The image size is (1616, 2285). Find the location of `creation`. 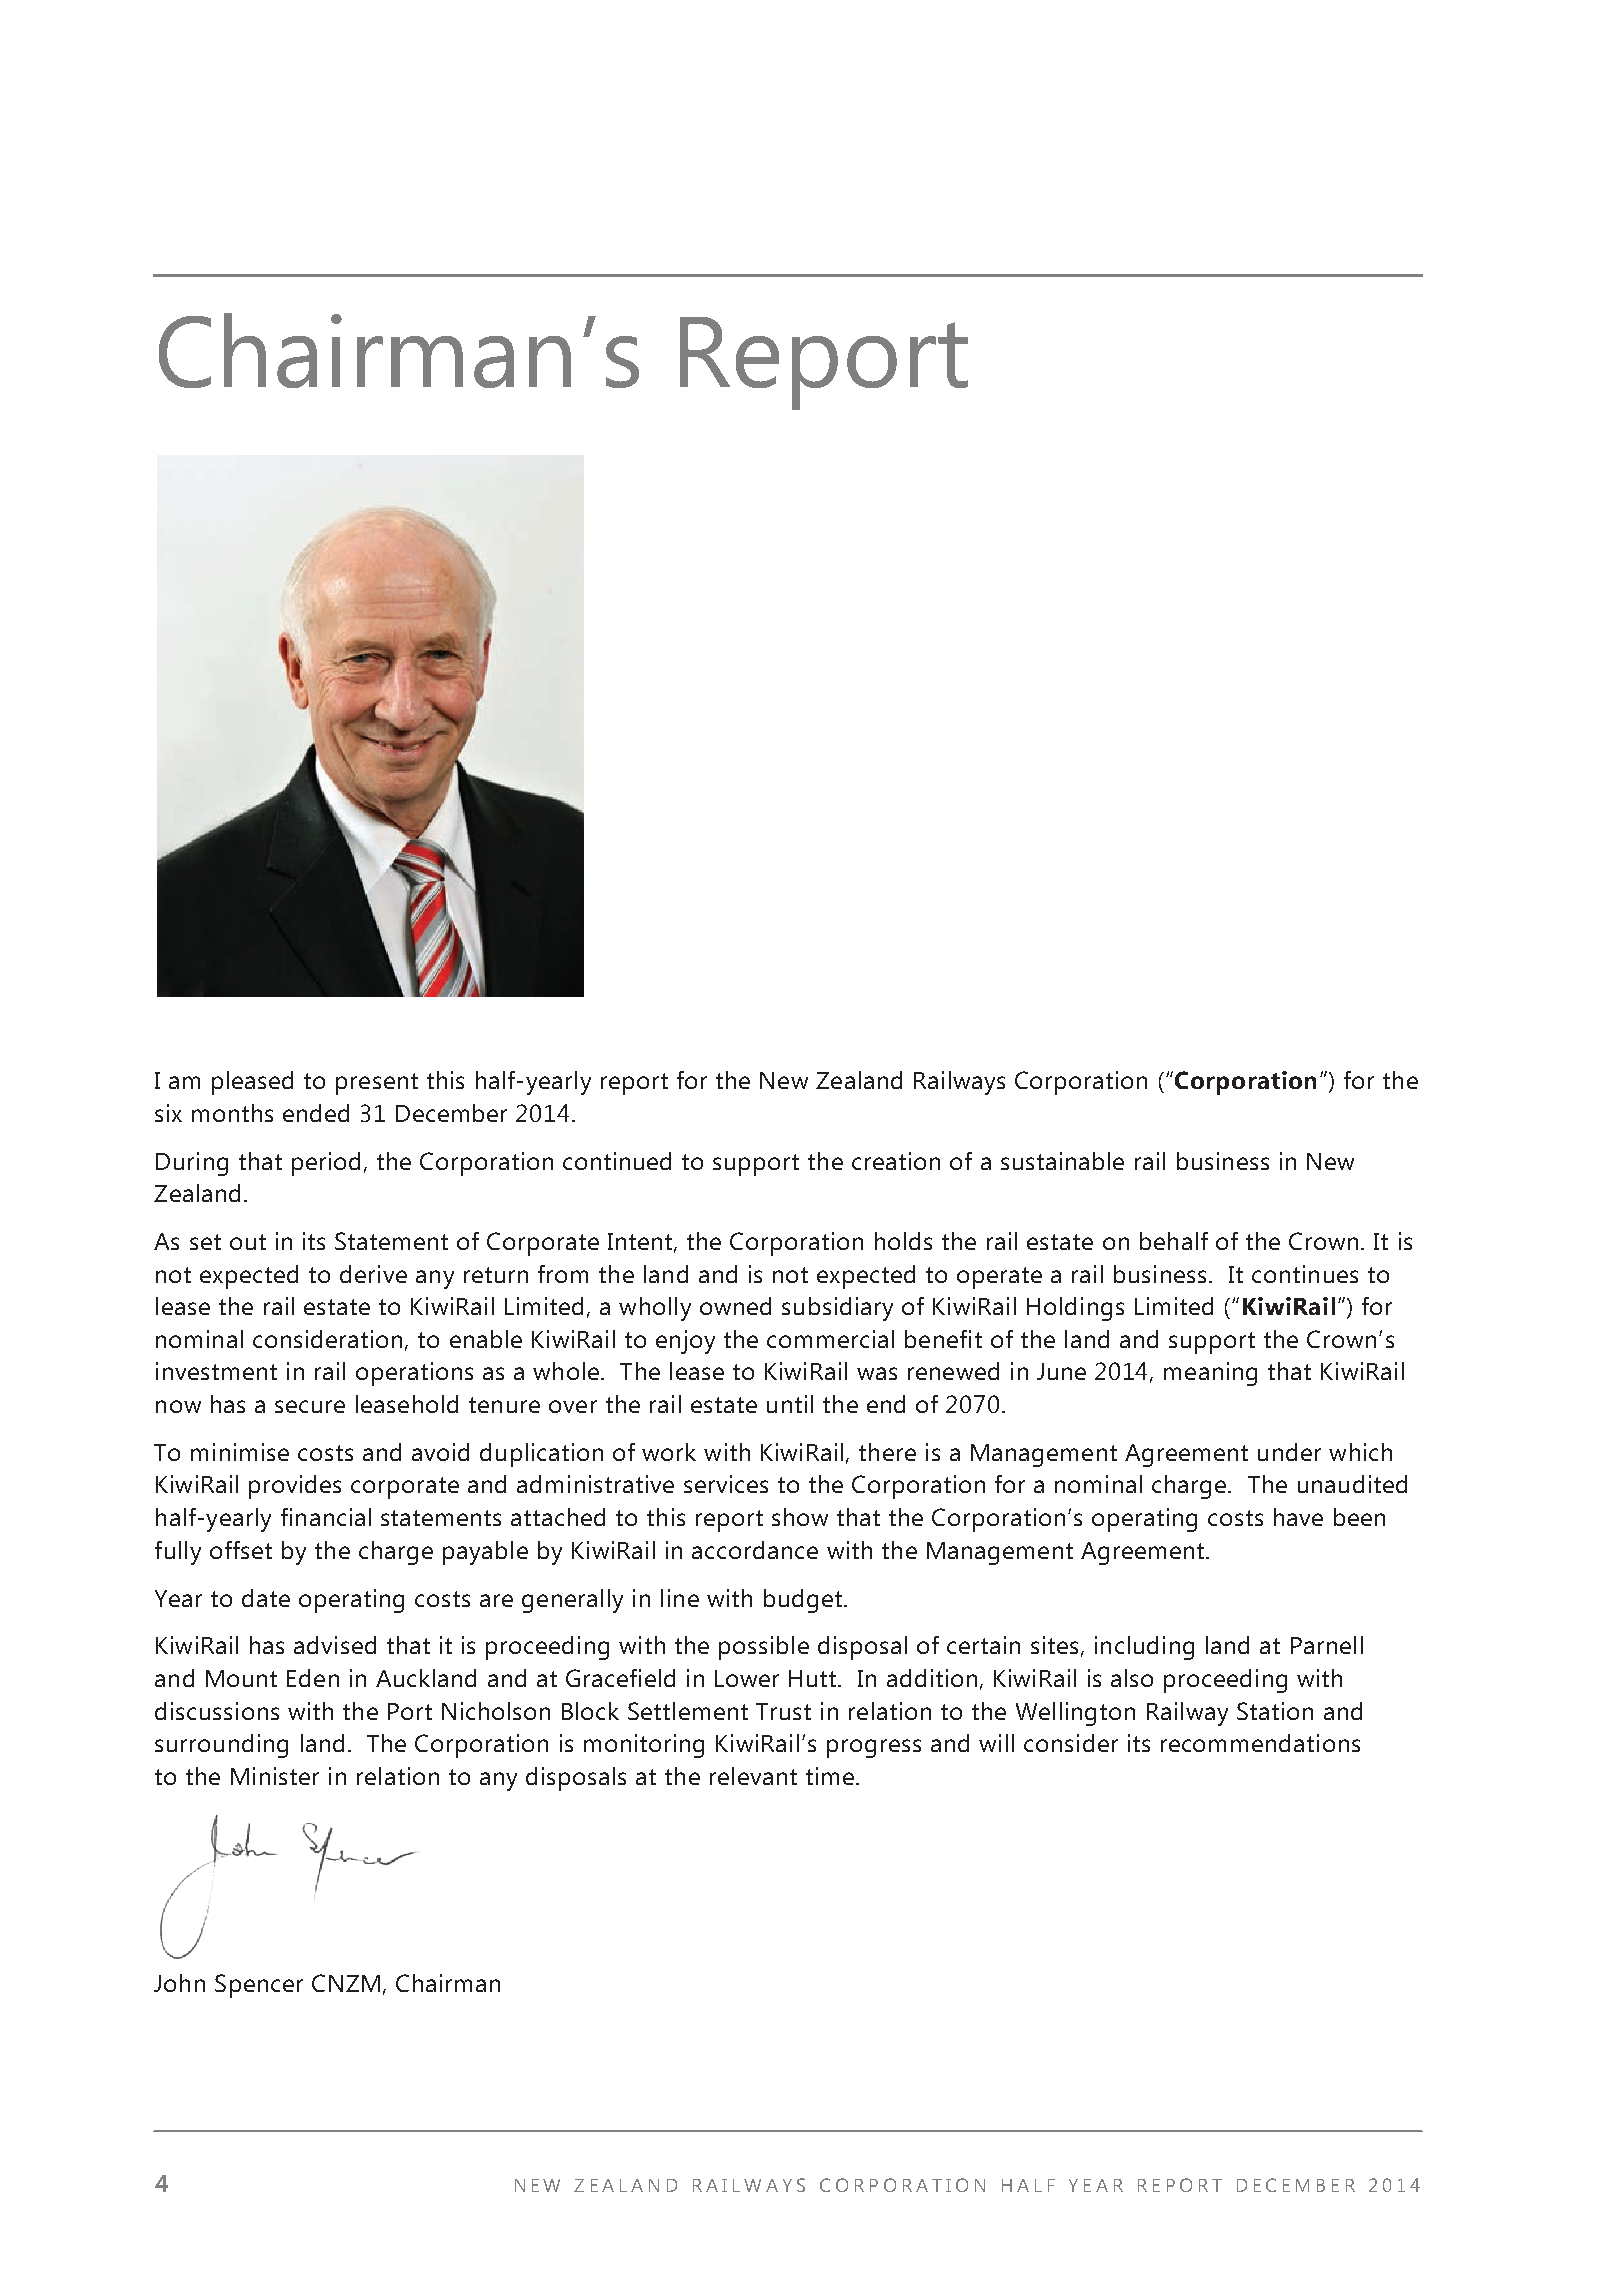

creation is located at coordinates (896, 1161).
